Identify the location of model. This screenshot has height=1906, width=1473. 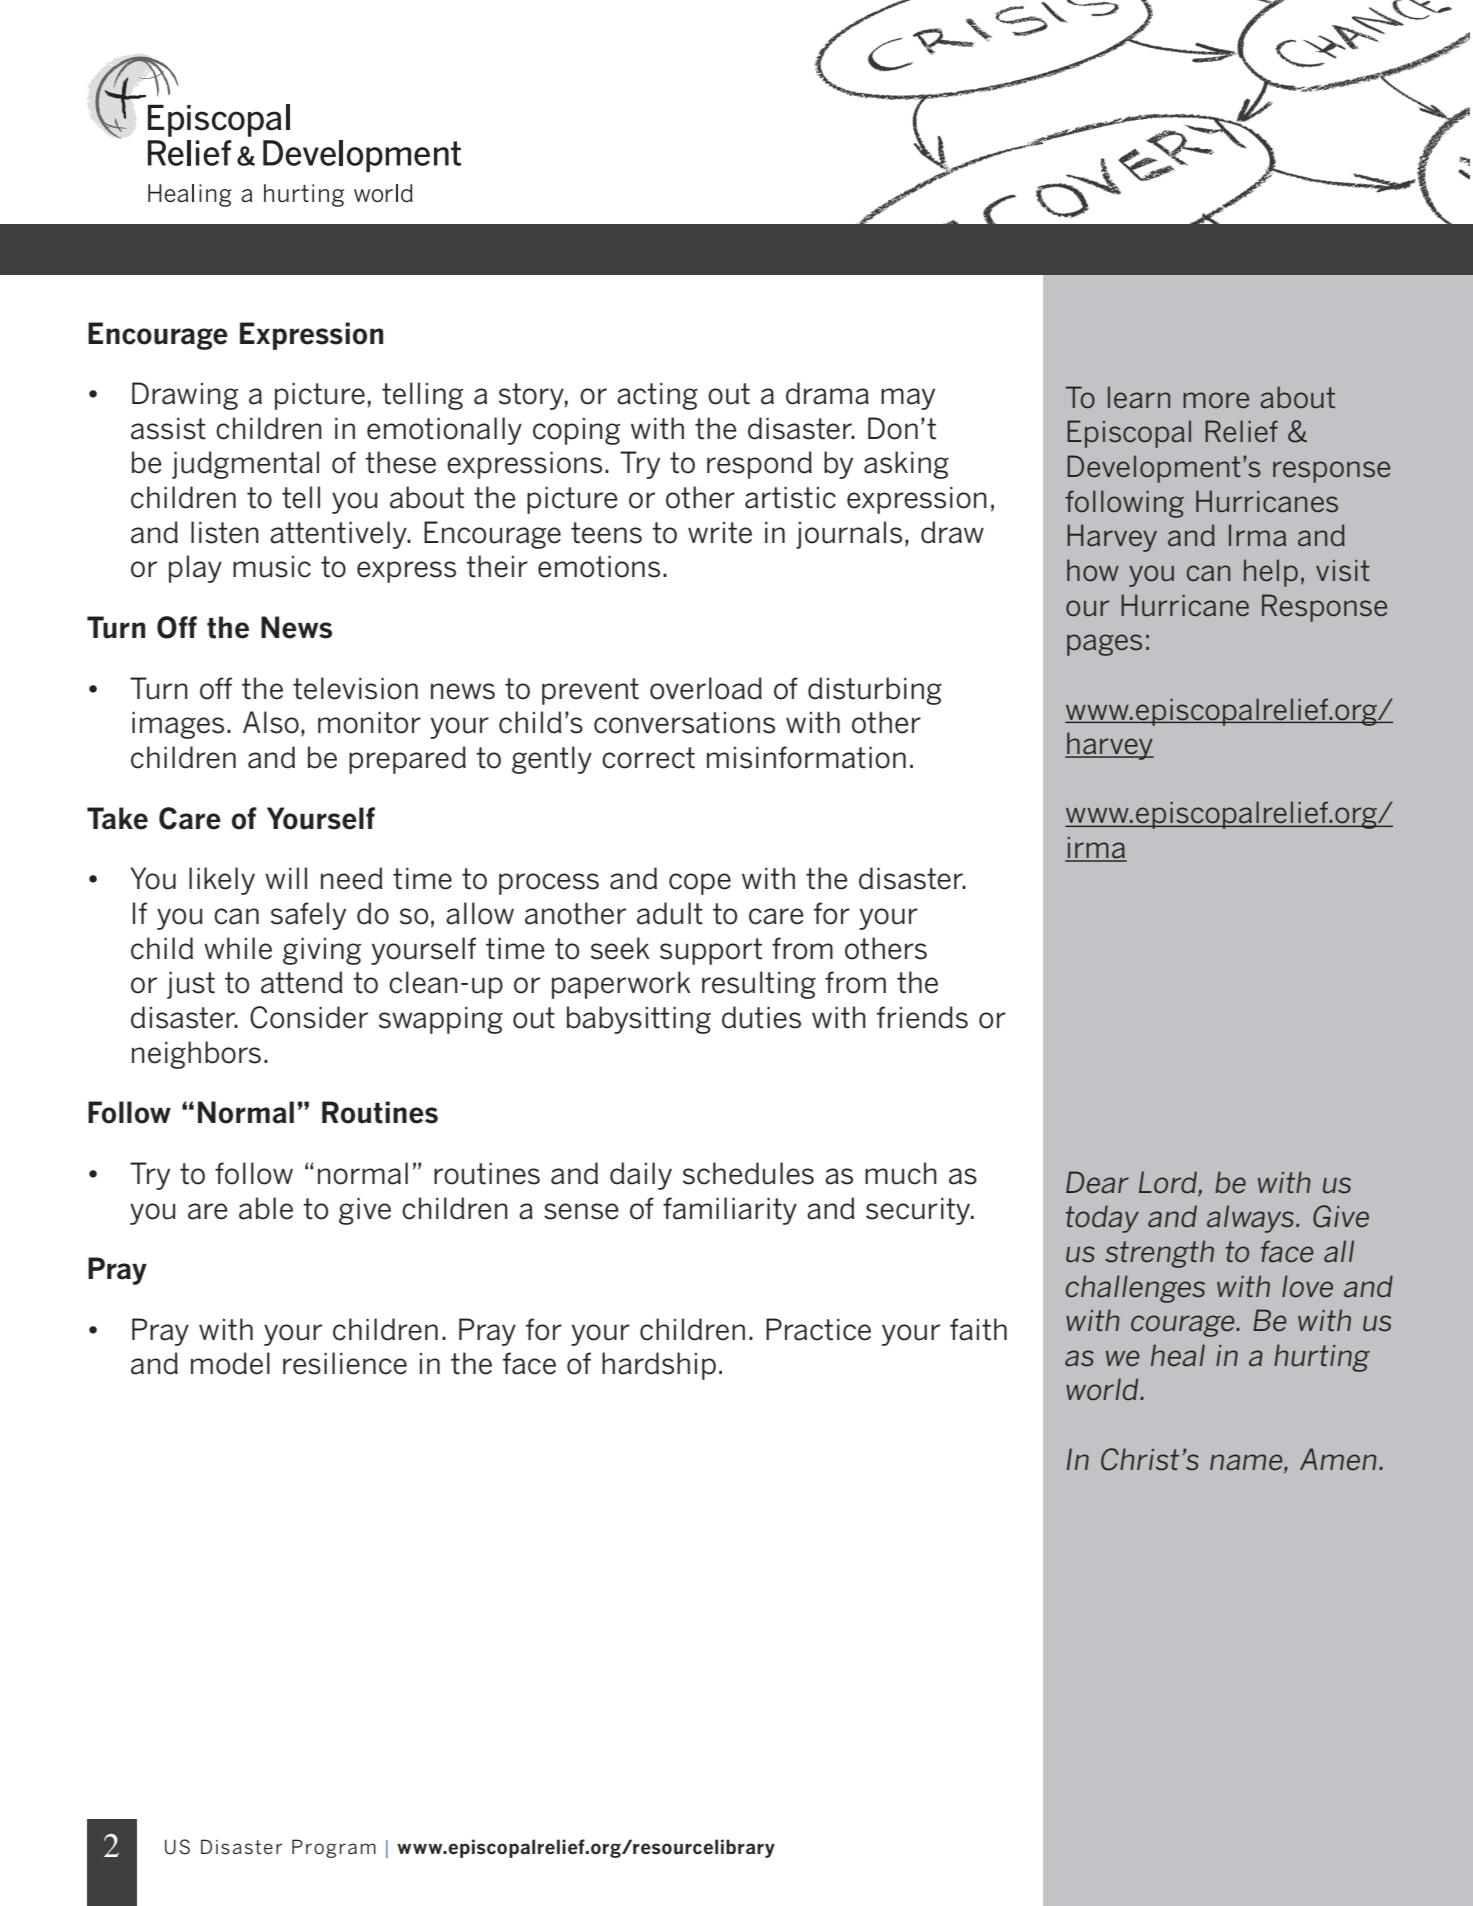
(230, 1363).
